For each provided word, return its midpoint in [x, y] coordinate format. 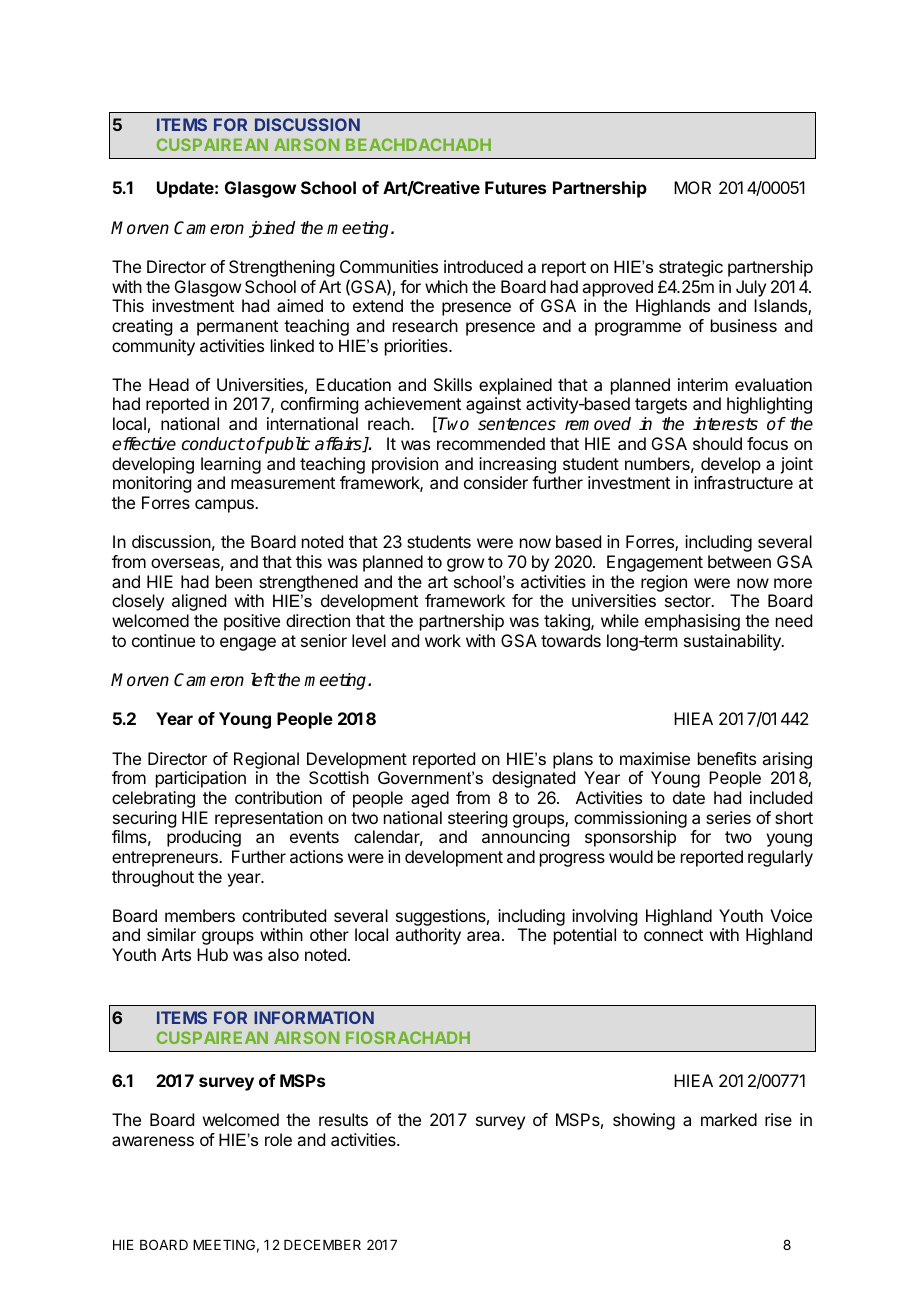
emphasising [692, 622]
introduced [483, 266]
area [485, 936]
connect [673, 935]
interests [725, 424]
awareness [153, 1141]
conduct [213, 444]
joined [272, 229]
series [728, 817]
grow [465, 565]
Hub [212, 954]
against [493, 405]
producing [204, 838]
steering [477, 819]
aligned [199, 602]
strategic [691, 268]
